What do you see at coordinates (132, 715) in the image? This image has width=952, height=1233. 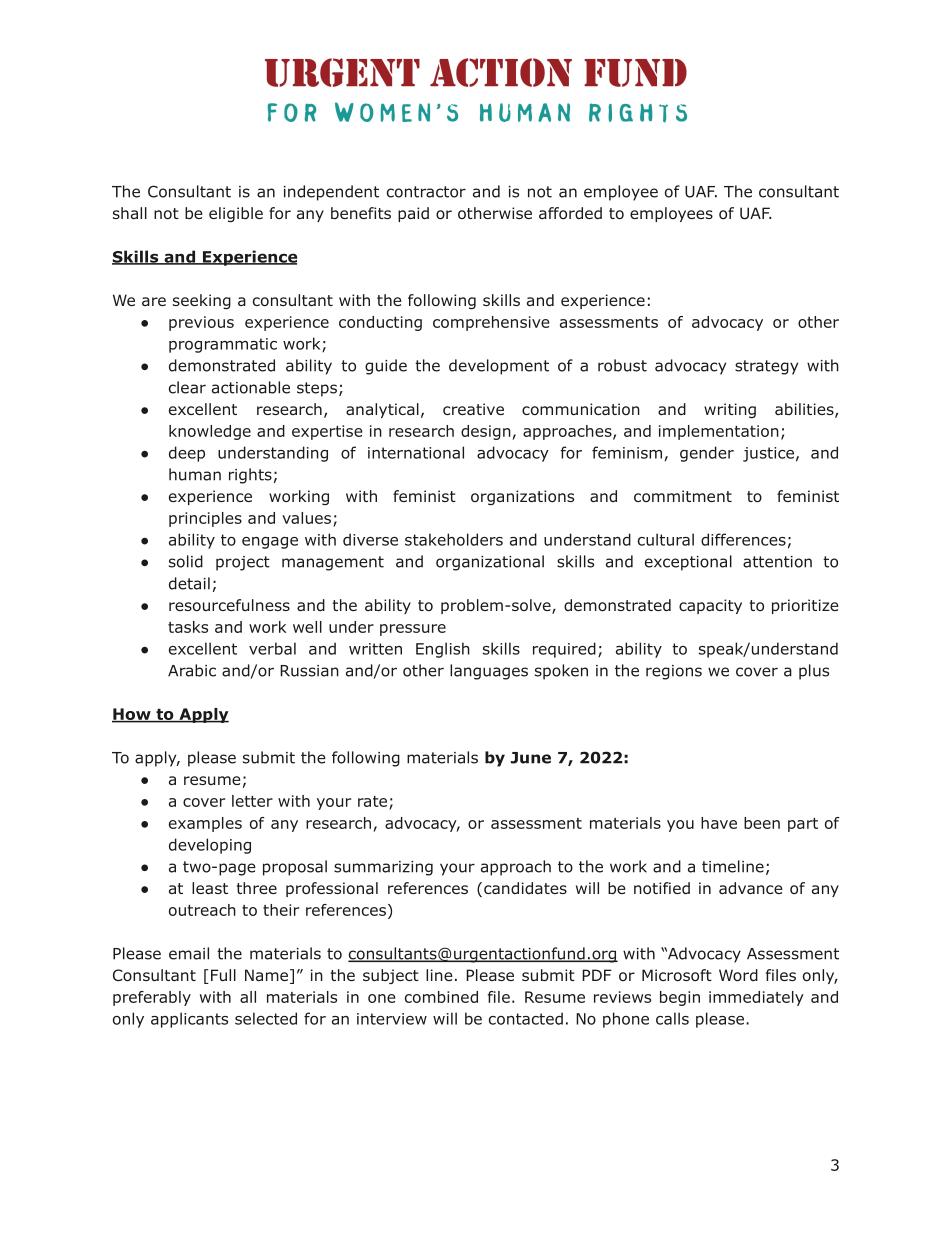 I see `How` at bounding box center [132, 715].
